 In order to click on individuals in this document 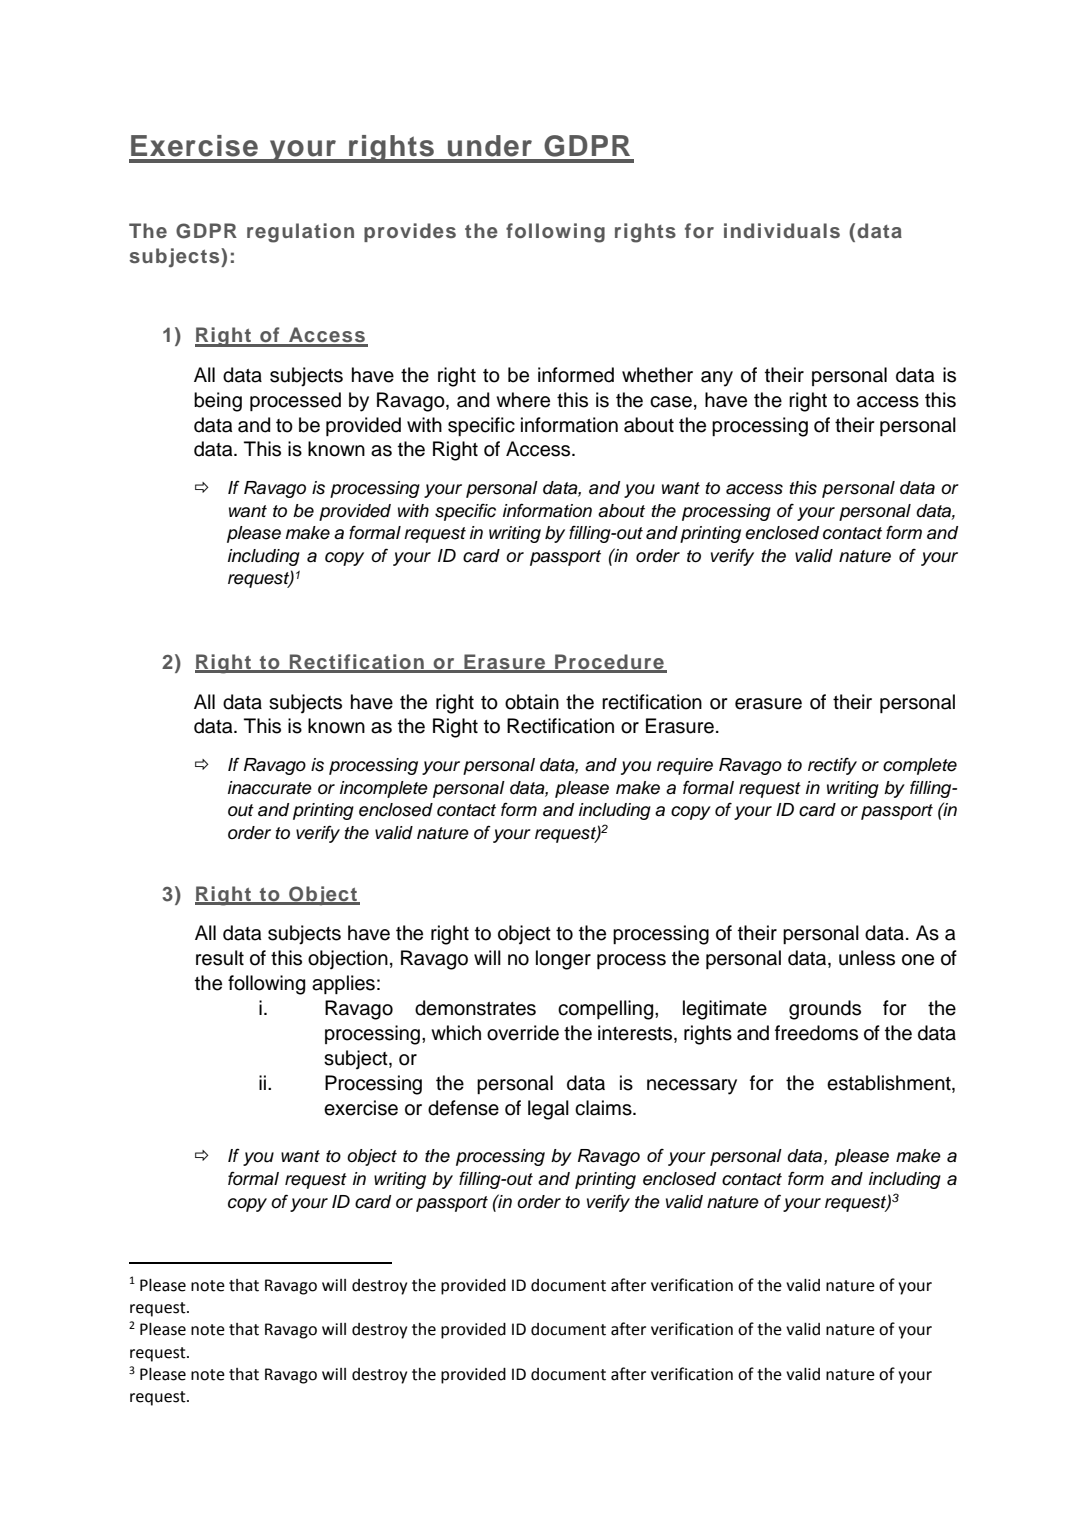, I will do `click(782, 230)`.
